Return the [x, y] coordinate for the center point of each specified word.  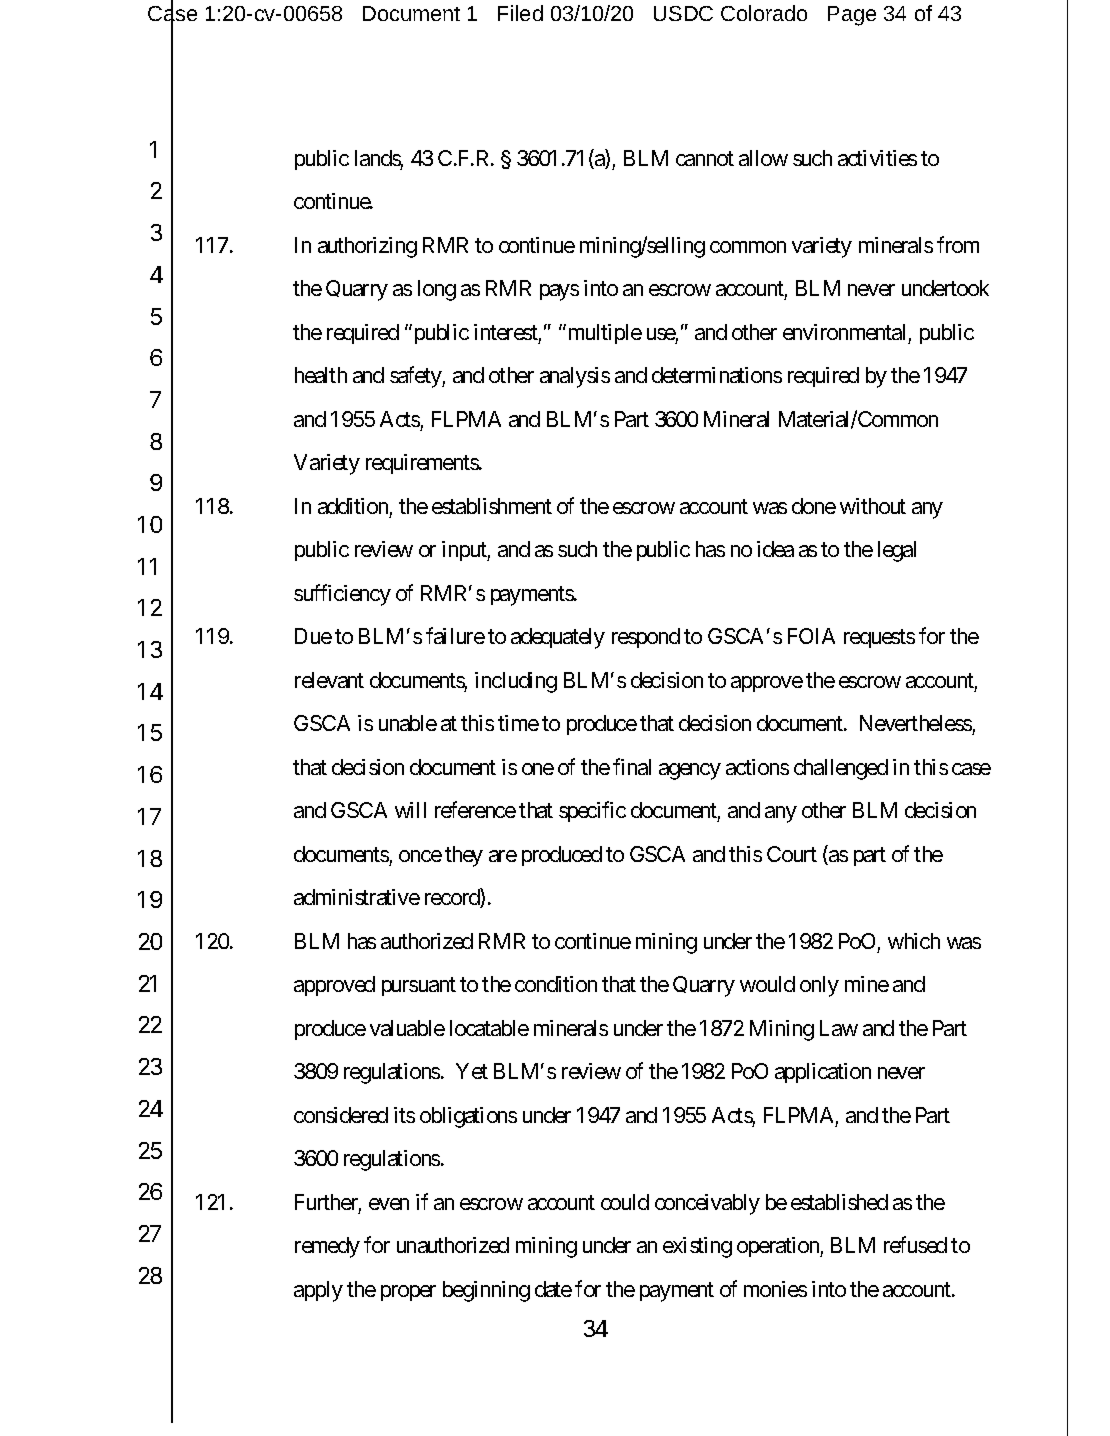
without [873, 506]
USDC [683, 13]
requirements [423, 464]
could [625, 1202]
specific [592, 811]
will [410, 810]
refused [915, 1245]
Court [792, 854]
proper [408, 1293]
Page [852, 16]
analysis [575, 377]
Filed [520, 13]
